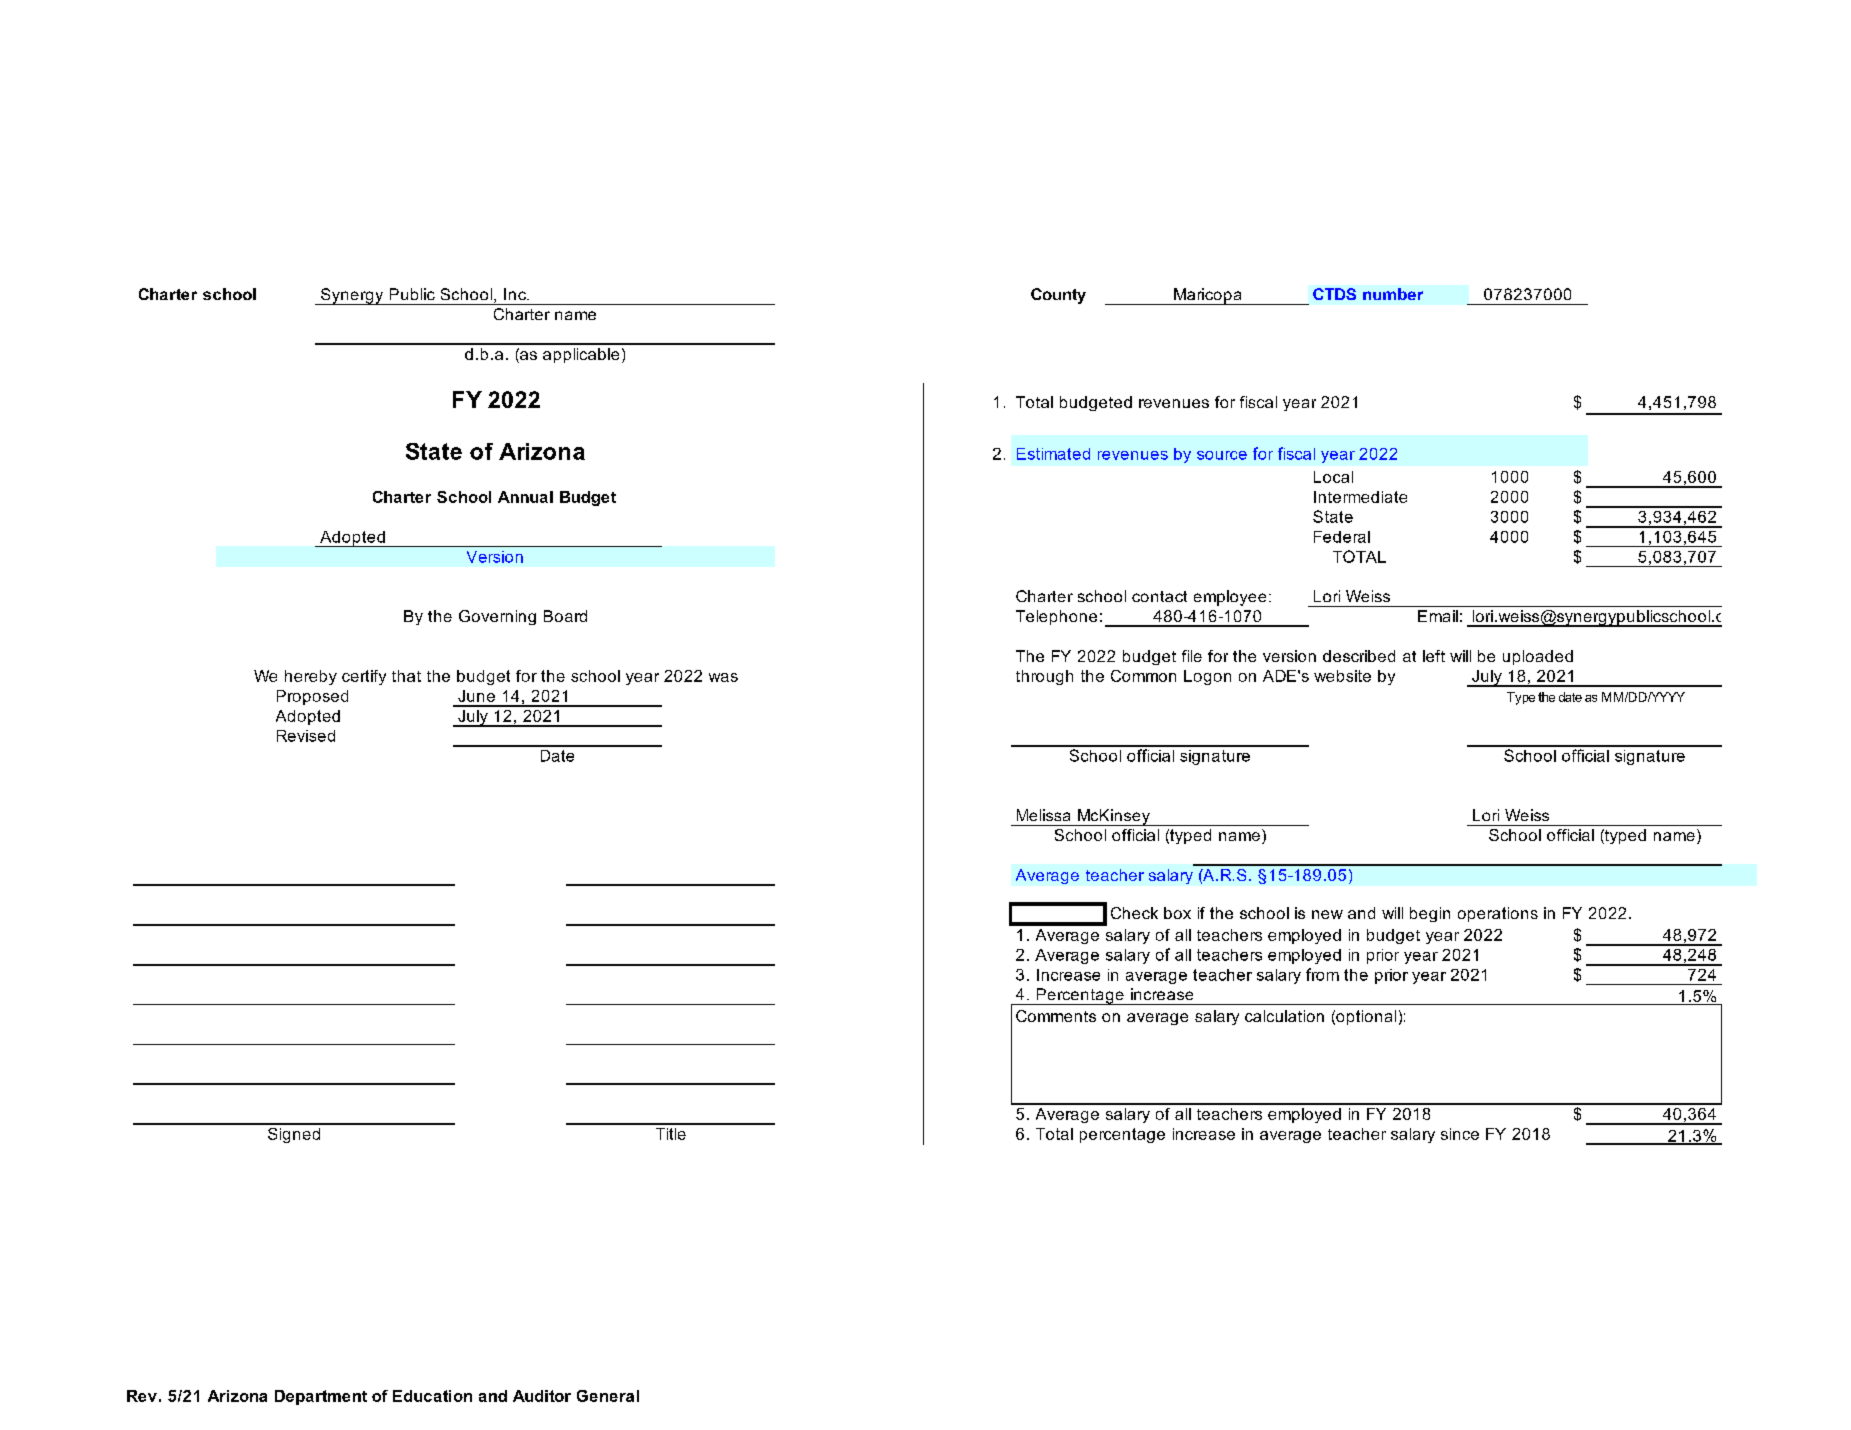  Describe the element at coordinates (1058, 296) in the image. I see `County` at that location.
